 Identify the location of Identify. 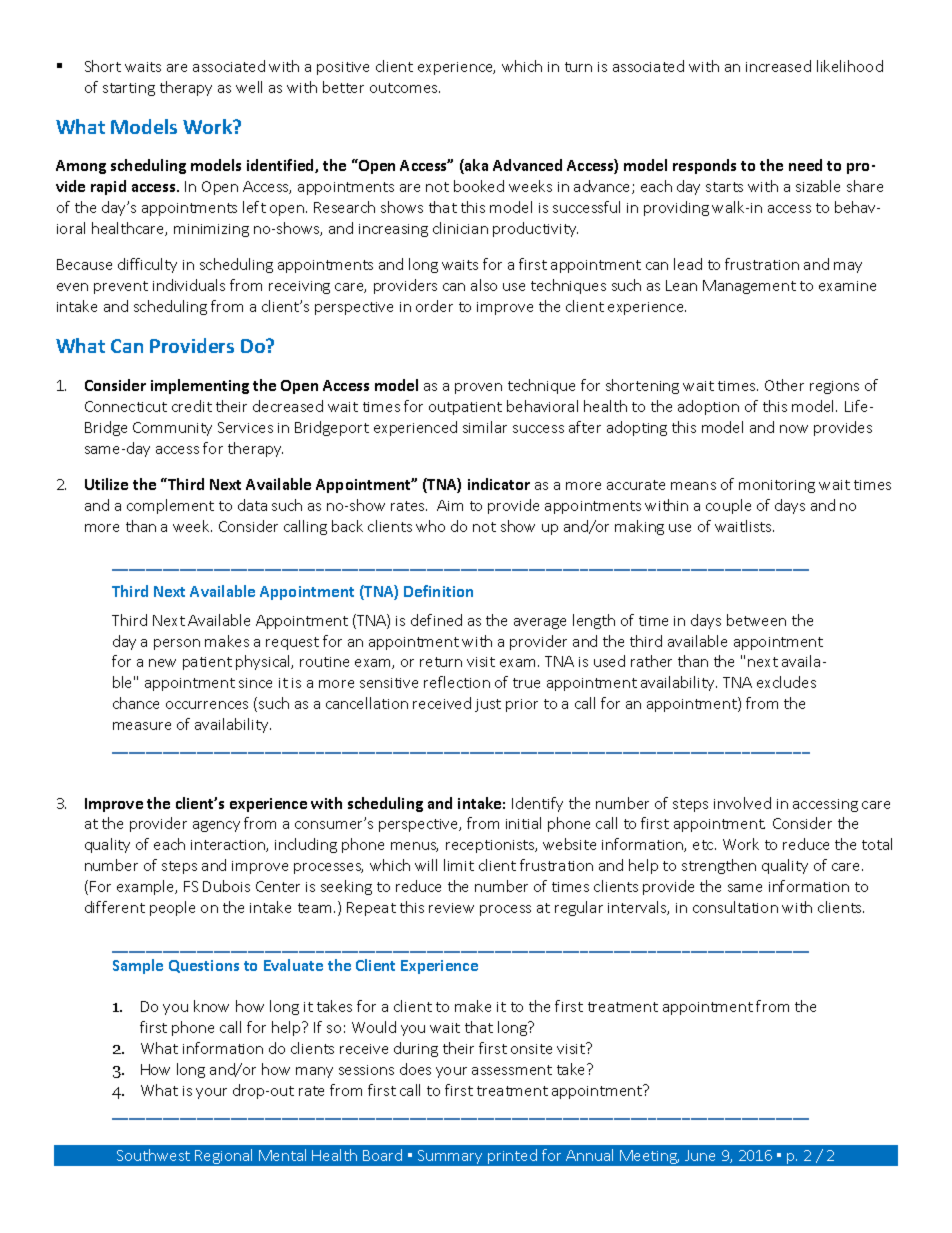
(537, 804).
